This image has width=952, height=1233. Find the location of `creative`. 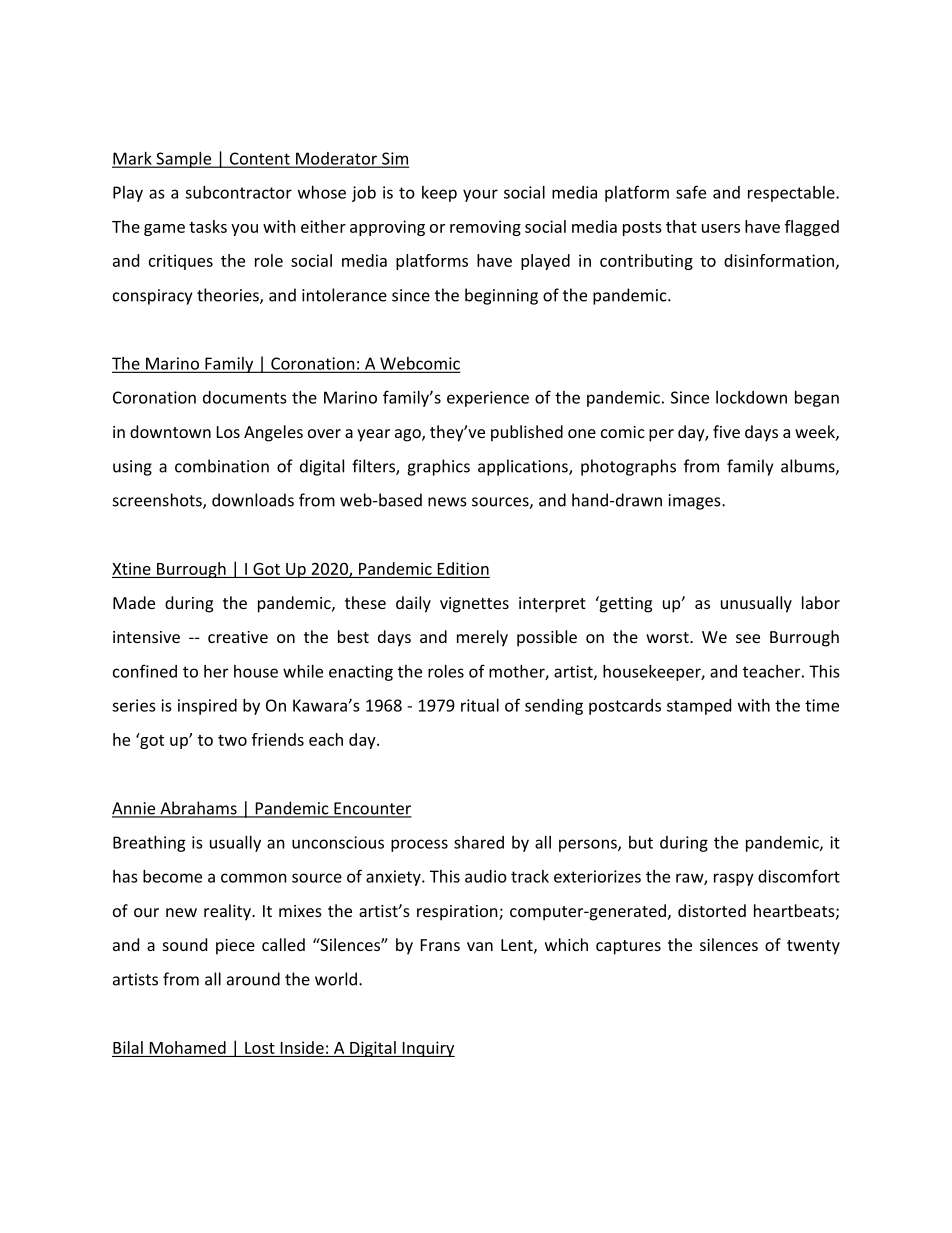

creative is located at coordinates (238, 637).
